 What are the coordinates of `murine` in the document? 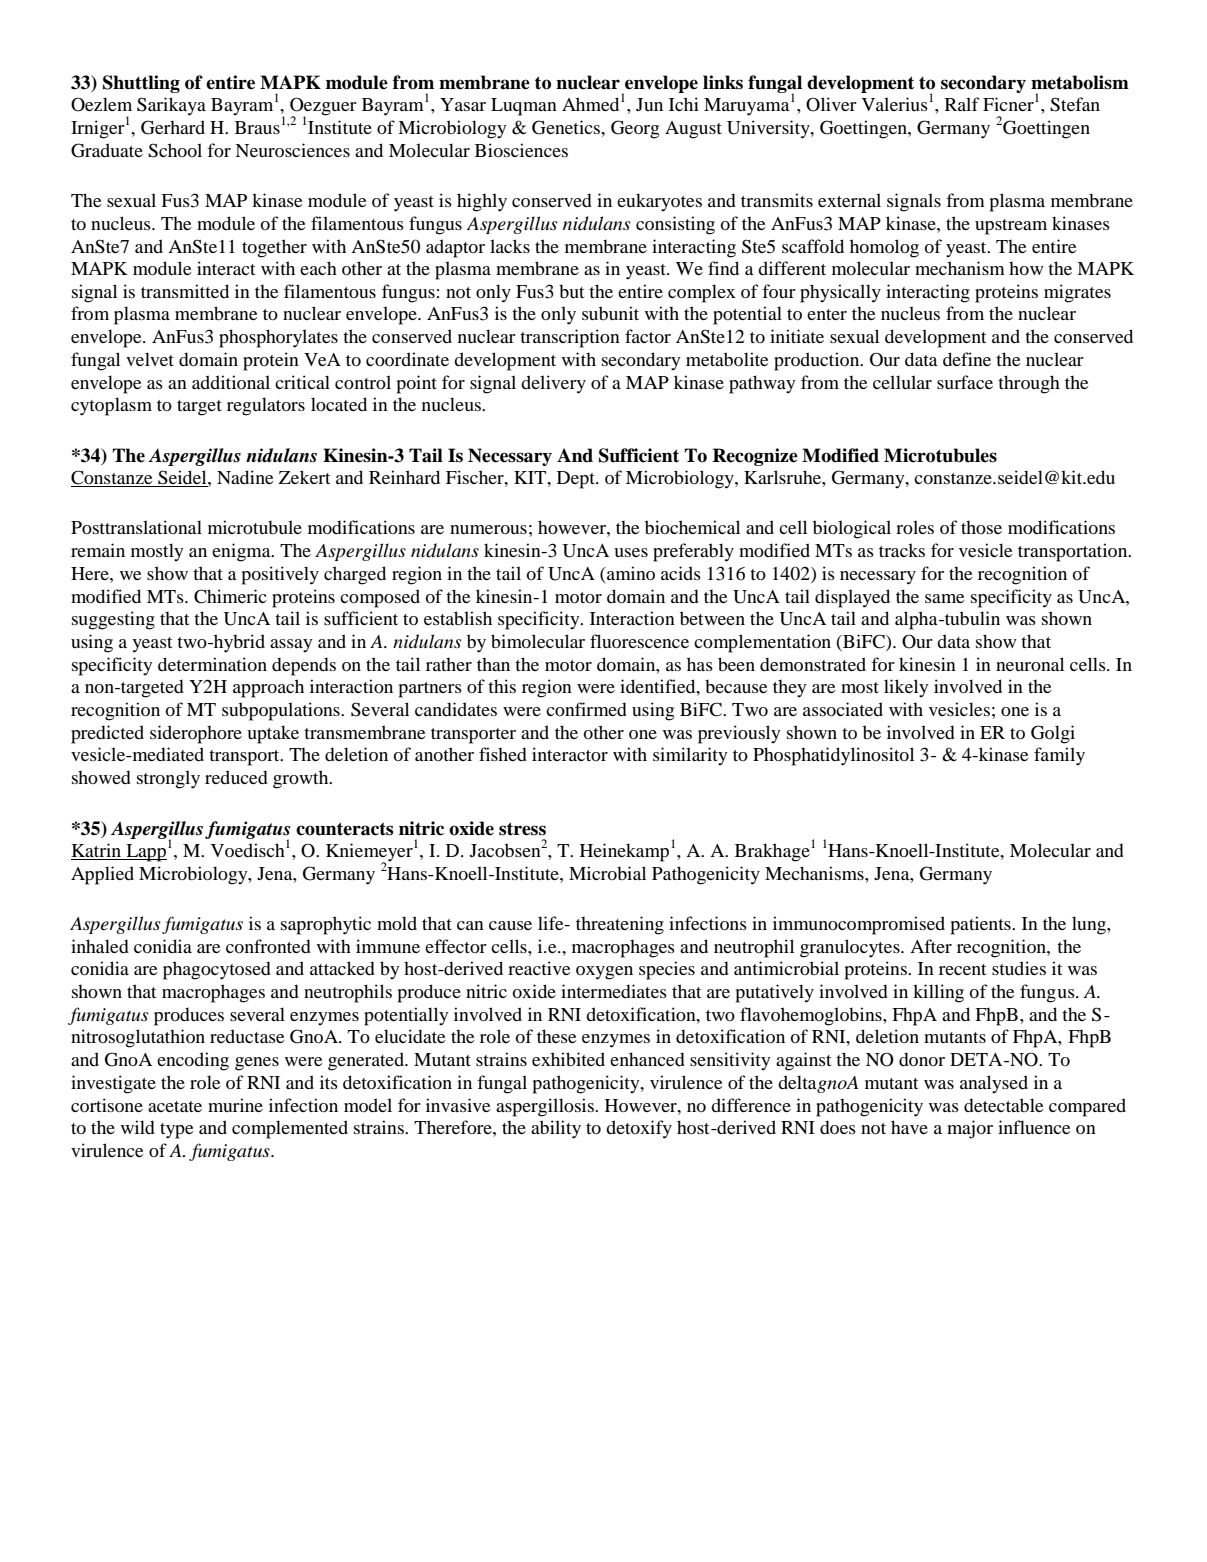 It's located at (235, 1105).
